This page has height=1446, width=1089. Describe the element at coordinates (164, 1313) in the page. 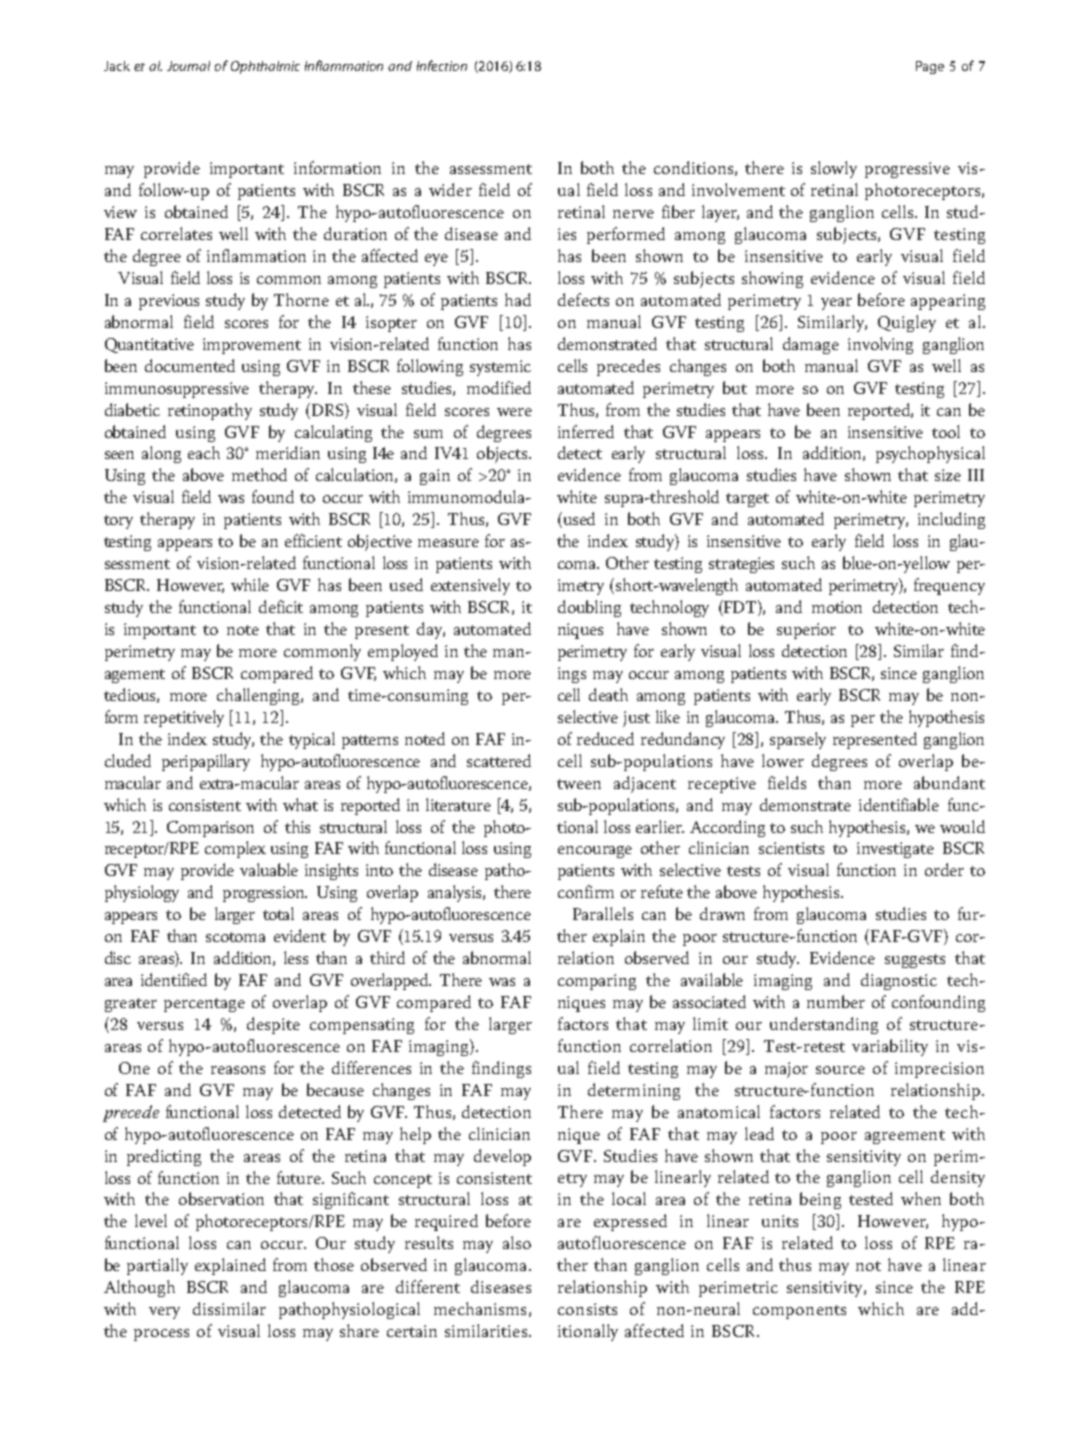

I see `very` at that location.
